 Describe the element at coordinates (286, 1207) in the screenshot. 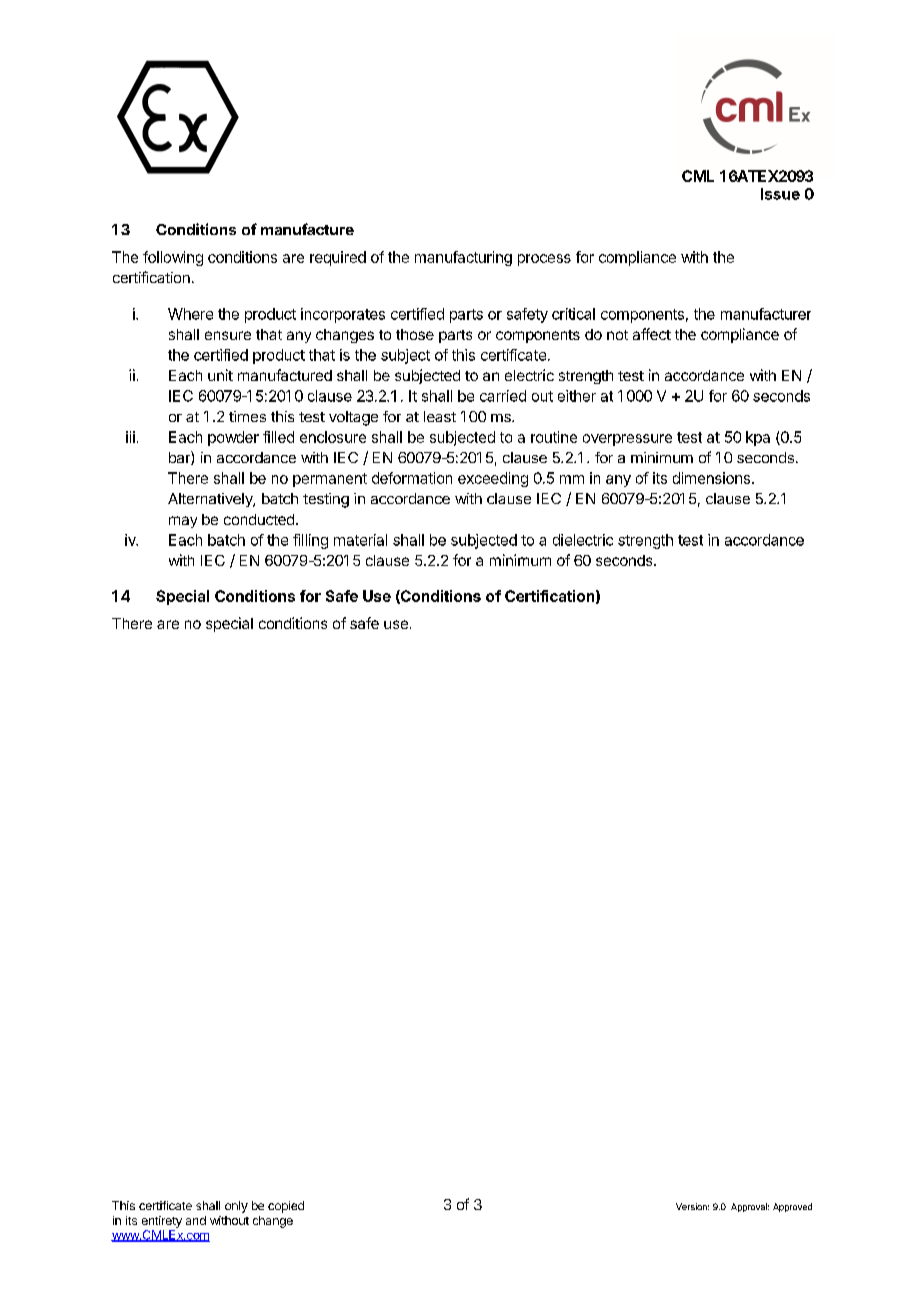

I see `copied` at that location.
